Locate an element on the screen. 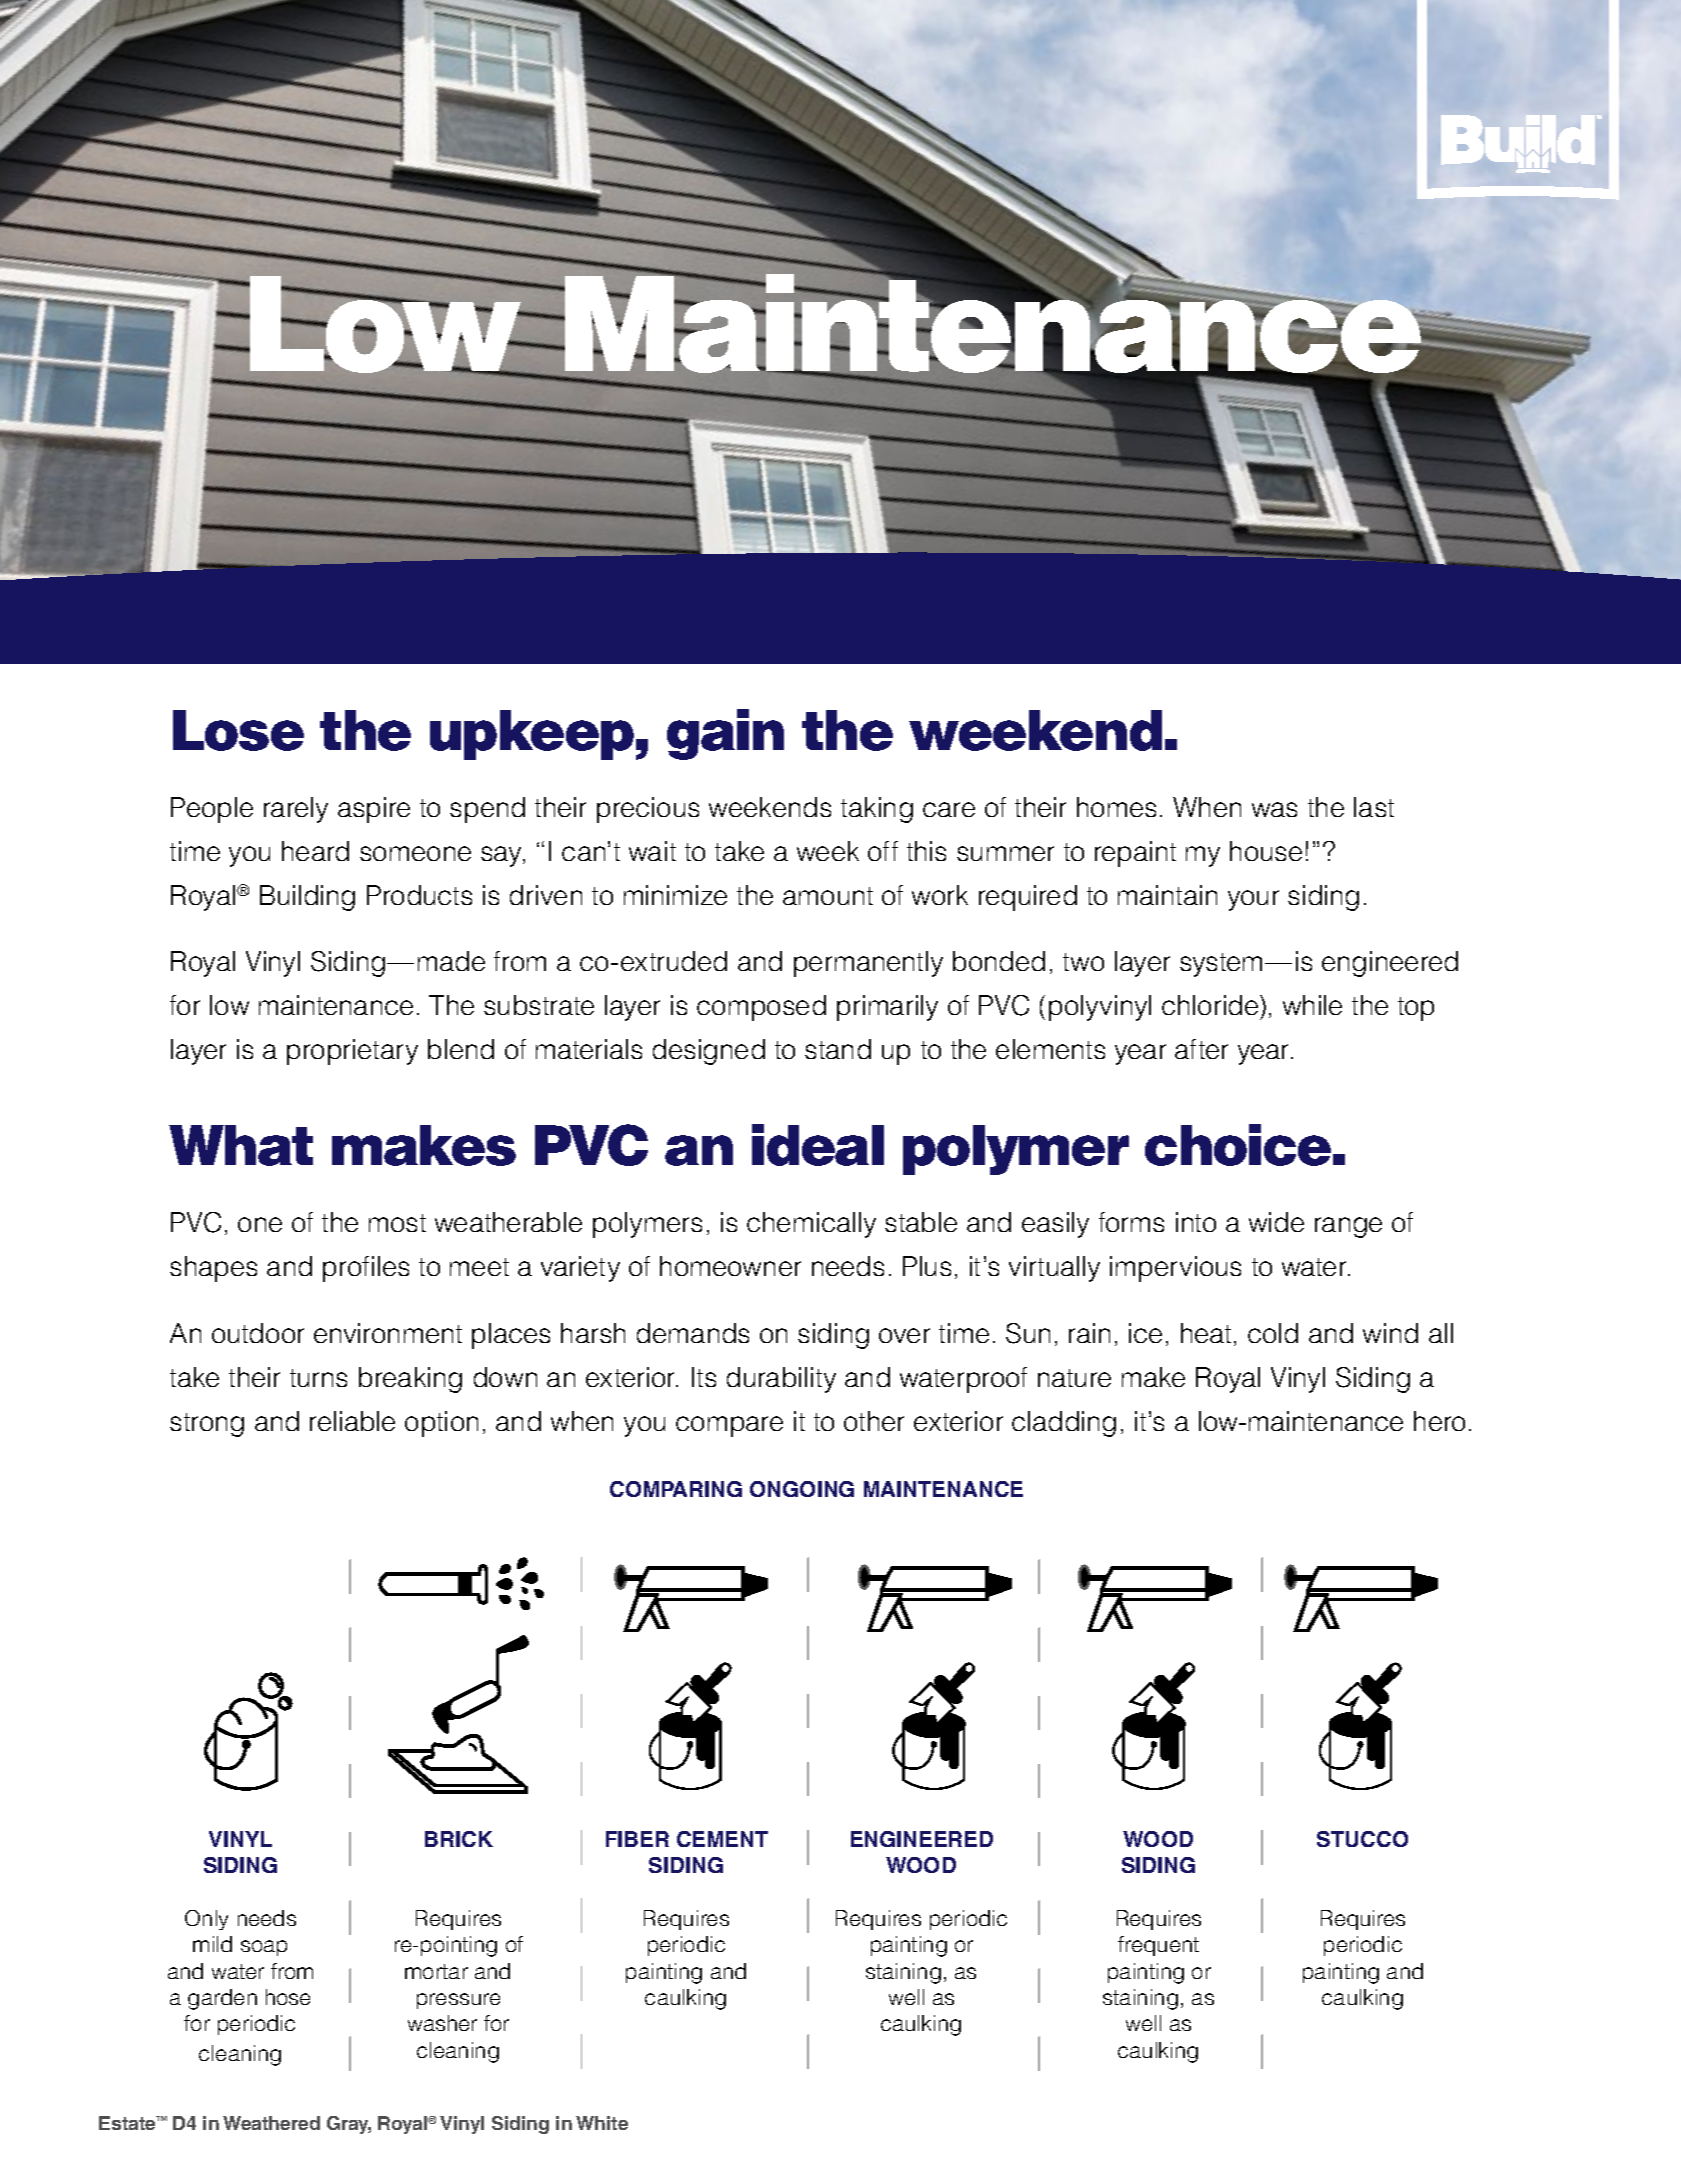  wide is located at coordinates (1276, 1222).
